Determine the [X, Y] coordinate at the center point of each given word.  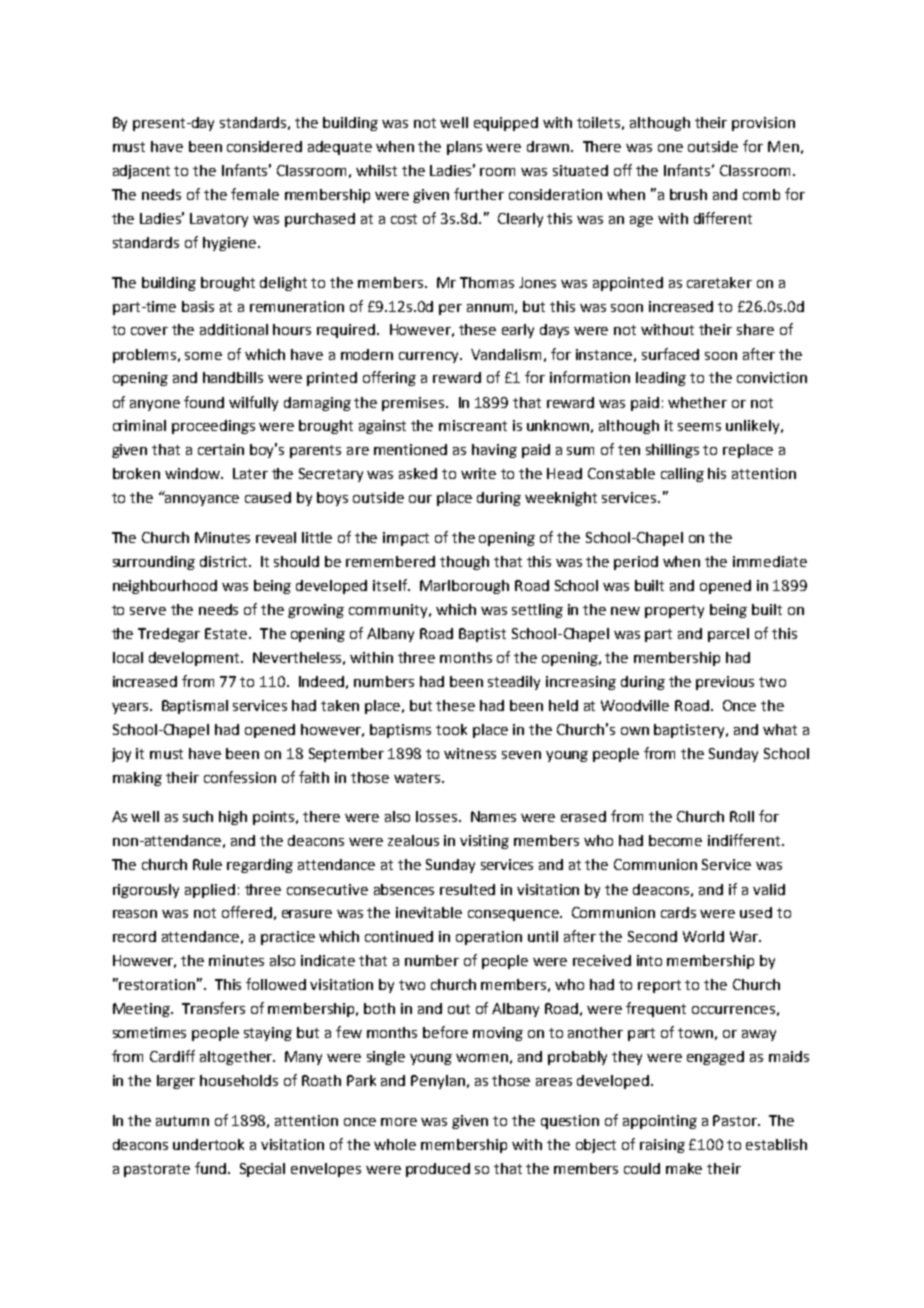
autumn [182, 1121]
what [780, 729]
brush [688, 194]
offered [247, 912]
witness [470, 753]
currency [430, 357]
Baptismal [195, 707]
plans [464, 148]
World [703, 936]
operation [489, 938]
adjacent [141, 172]
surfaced [670, 354]
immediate [770, 561]
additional [234, 329]
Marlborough [464, 587]
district [225, 561]
